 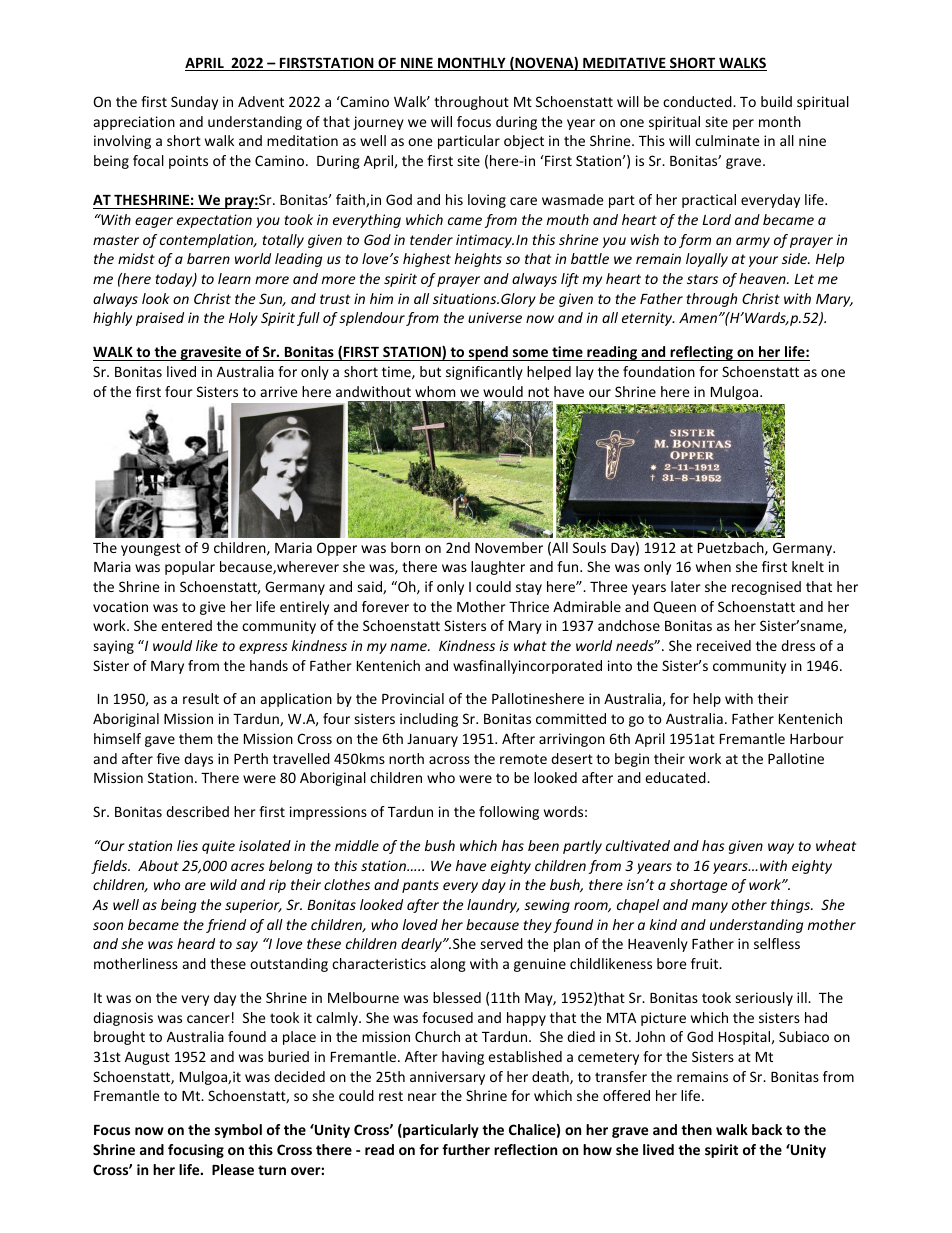 What do you see at coordinates (524, 142) in the screenshot?
I see `object` at bounding box center [524, 142].
